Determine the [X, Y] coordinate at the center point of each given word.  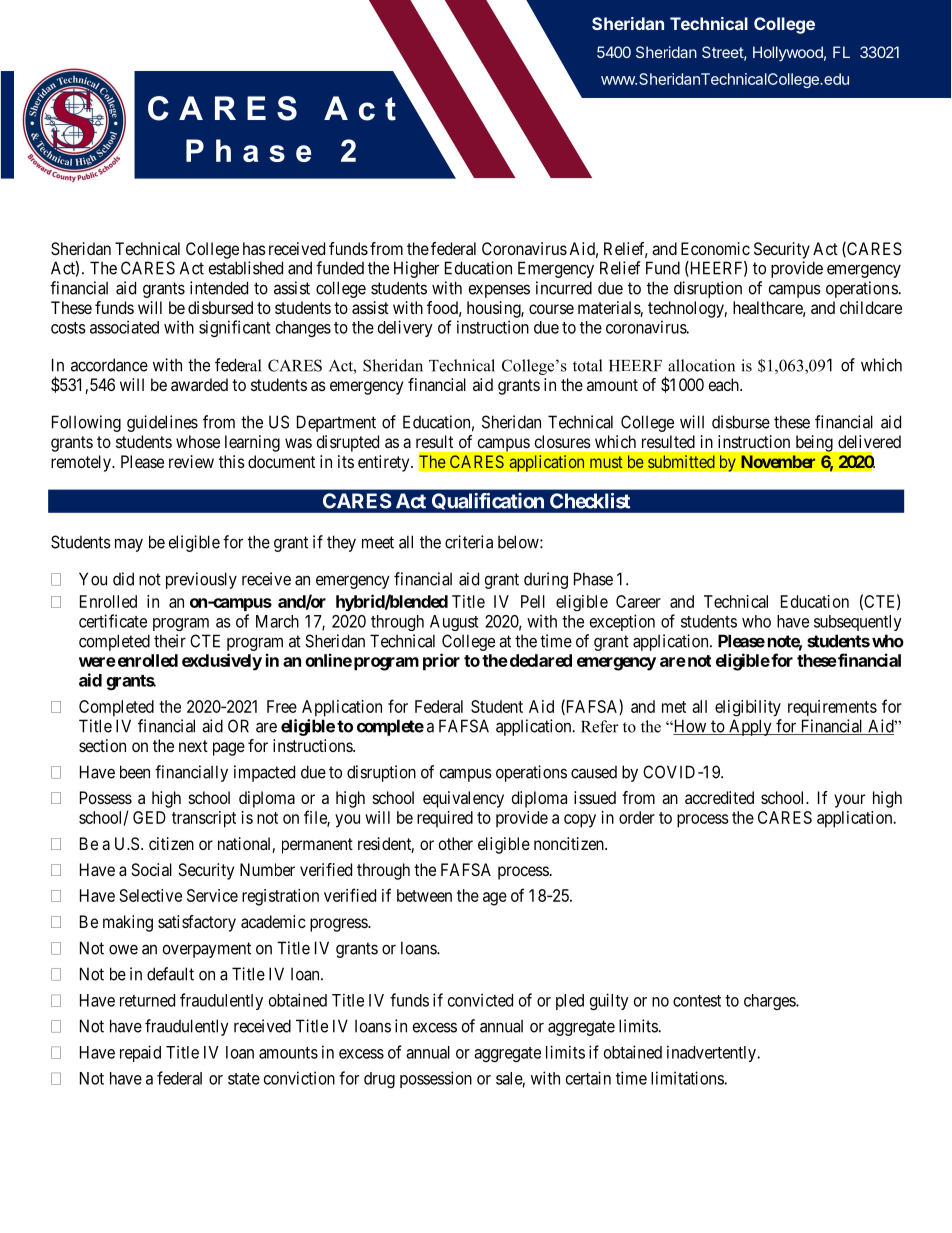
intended [219, 288]
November [778, 461]
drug [379, 1080]
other [456, 843]
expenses [499, 291]
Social [151, 869]
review [191, 461]
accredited [719, 797]
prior [441, 662]
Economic [715, 248]
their [170, 641]
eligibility [748, 708]
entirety [385, 463]
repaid [140, 1053]
